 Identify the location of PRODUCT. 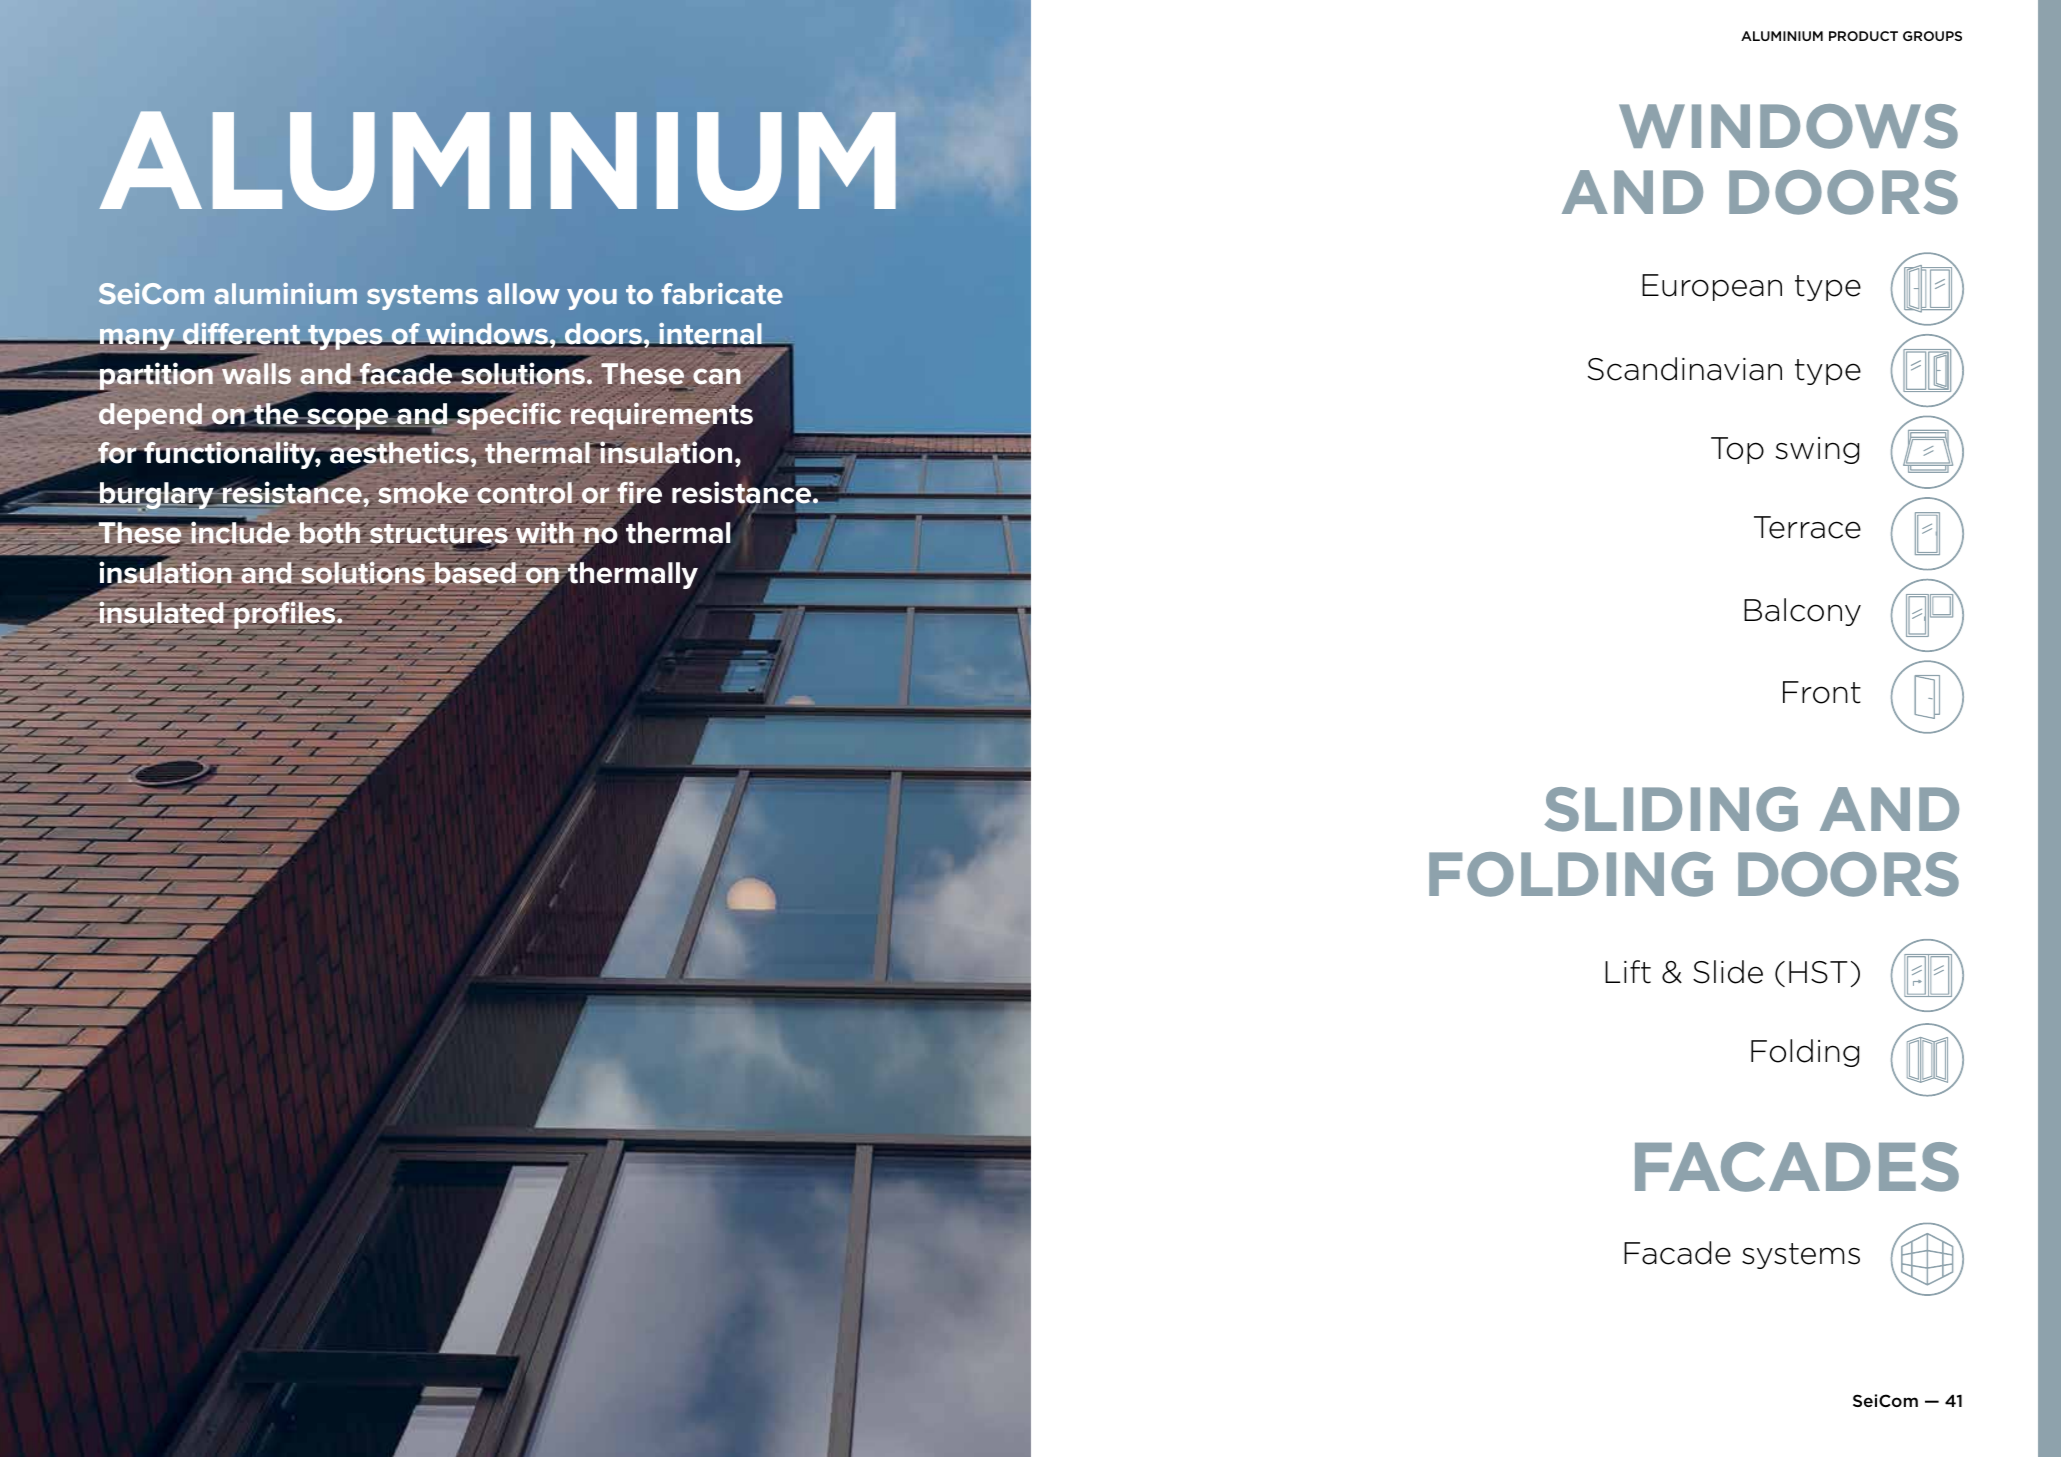
(1863, 36).
